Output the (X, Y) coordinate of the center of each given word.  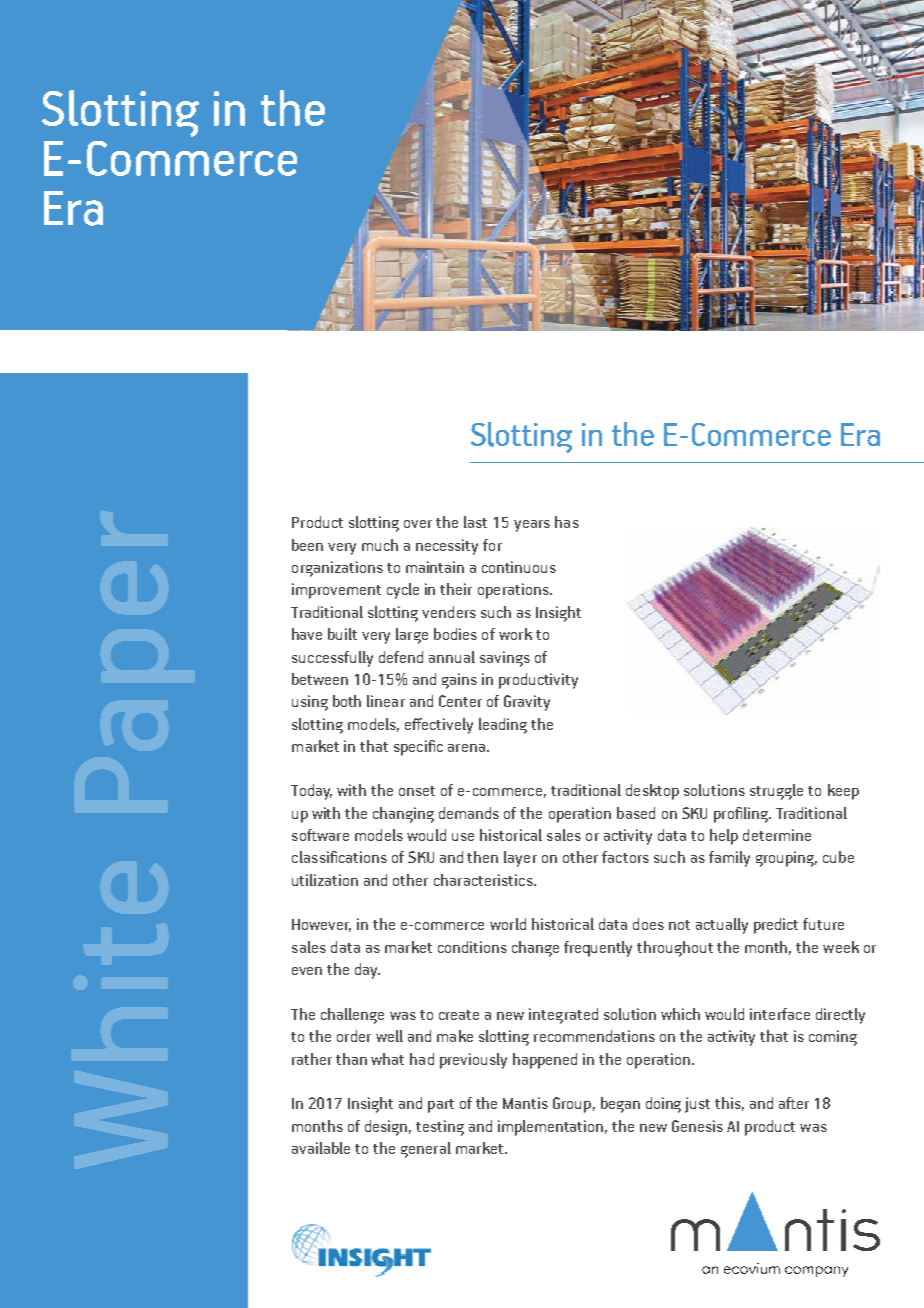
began (620, 1105)
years (532, 526)
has (567, 522)
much (380, 545)
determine (777, 835)
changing (403, 815)
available (321, 1148)
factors (625, 857)
